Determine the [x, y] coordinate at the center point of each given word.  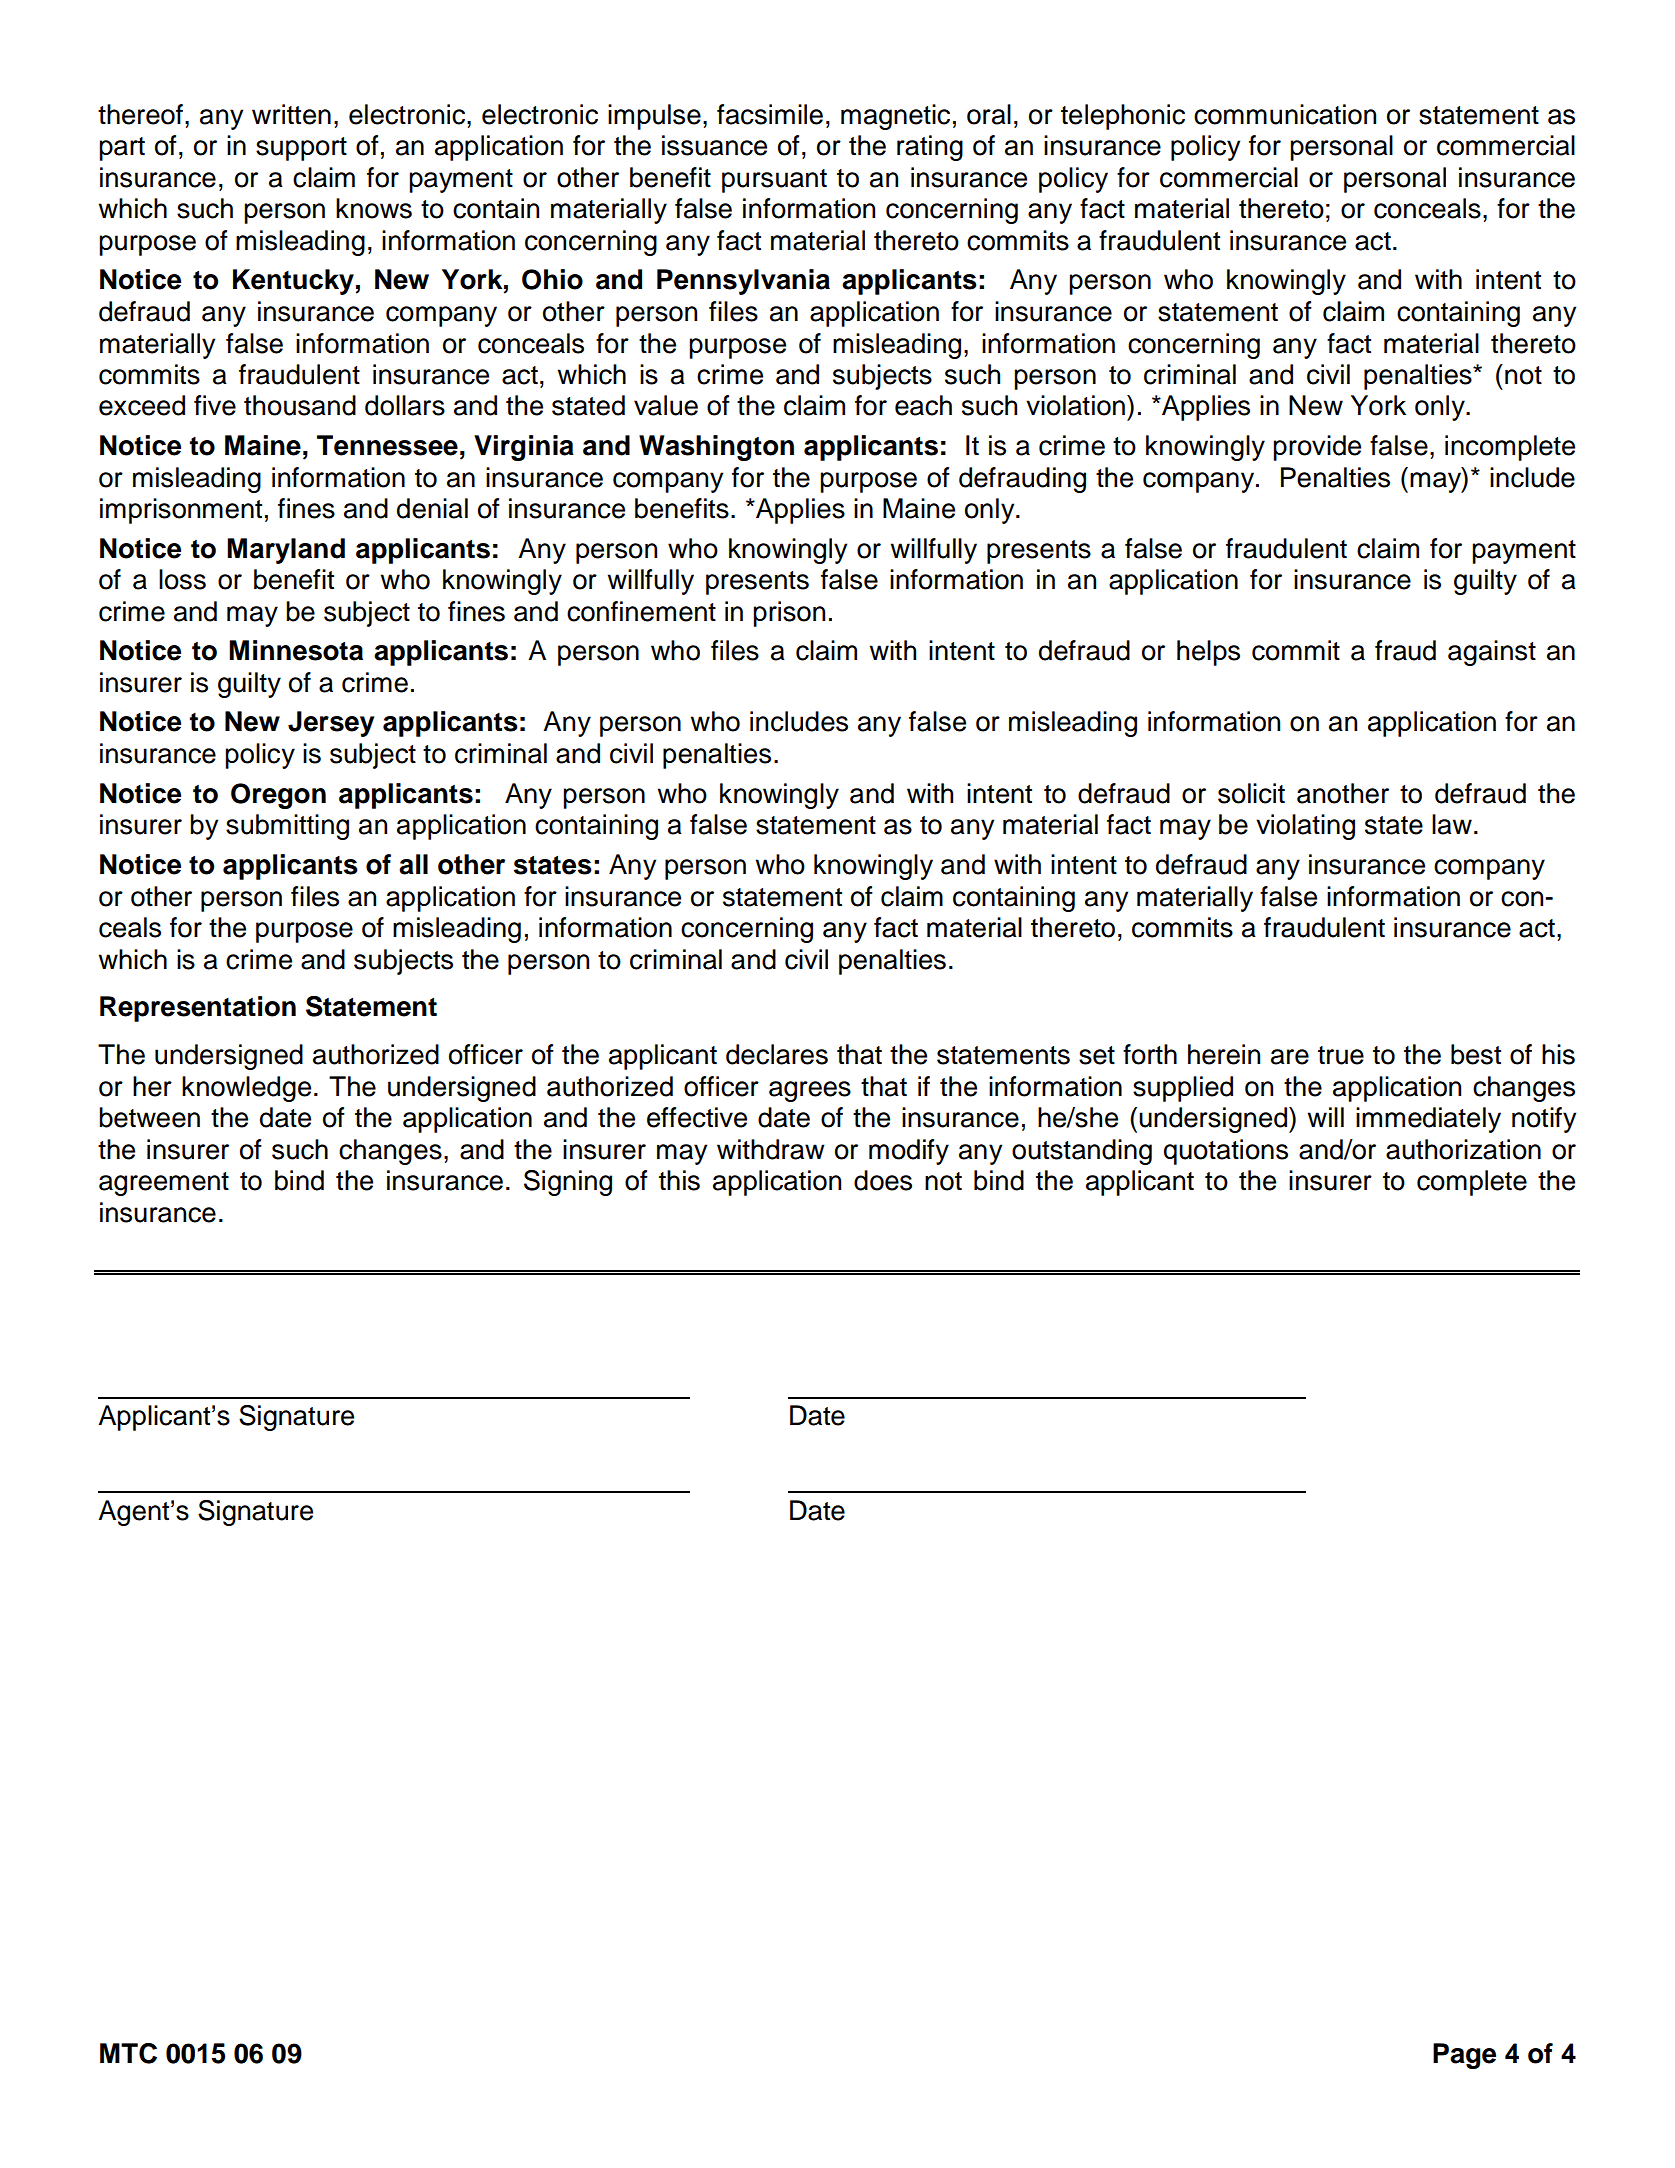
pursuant [774, 181]
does [883, 1180]
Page [1464, 2056]
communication [1285, 114]
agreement [164, 1184]
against [1492, 653]
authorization [1463, 1149]
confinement [641, 611]
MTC [128, 2053]
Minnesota [296, 650]
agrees [810, 1091]
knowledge [246, 1089]
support [301, 149]
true [1341, 1055]
